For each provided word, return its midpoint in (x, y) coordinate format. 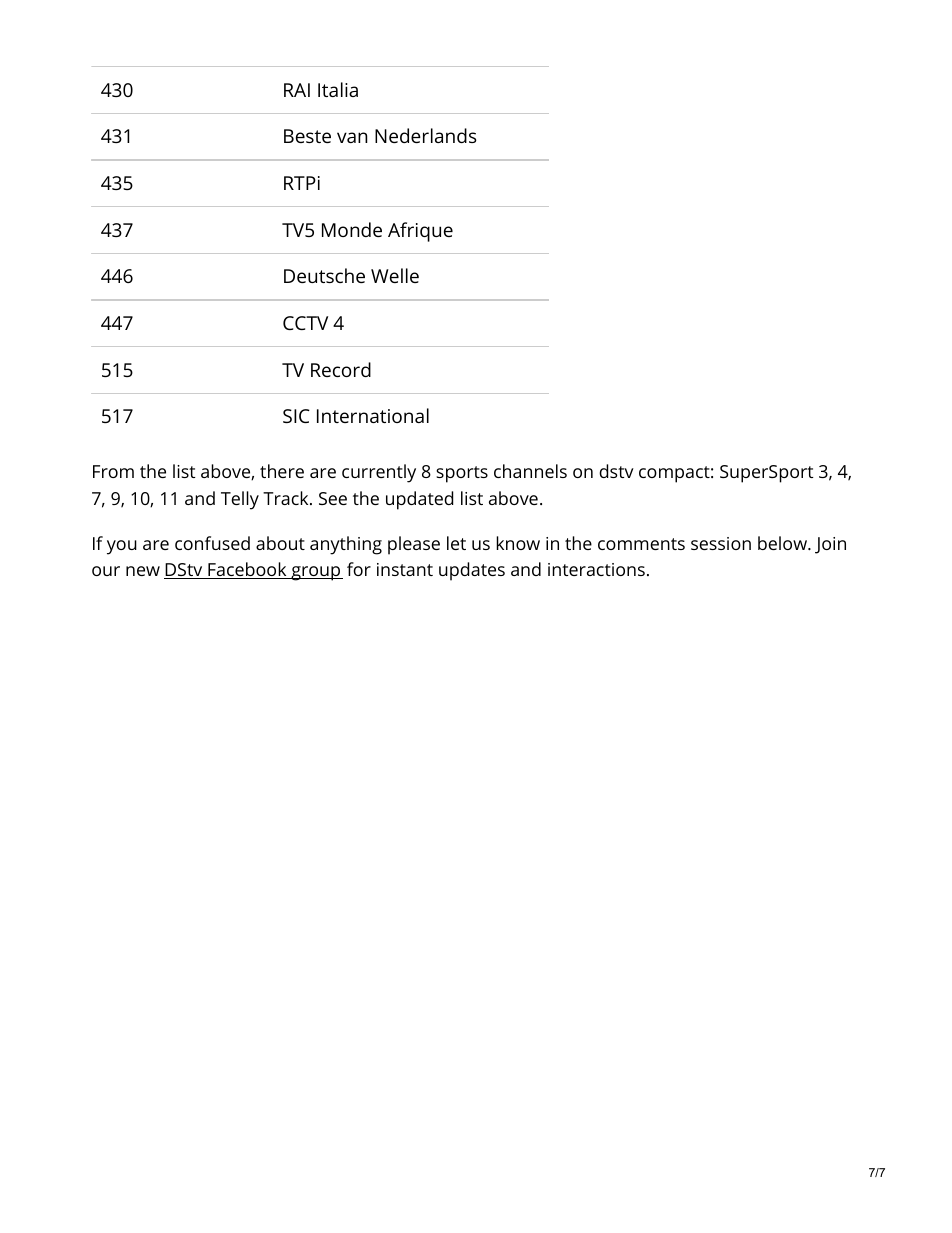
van (352, 137)
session (721, 543)
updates (472, 571)
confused (212, 543)
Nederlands (426, 135)
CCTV (305, 323)
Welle (395, 275)
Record (341, 369)
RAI (297, 90)
